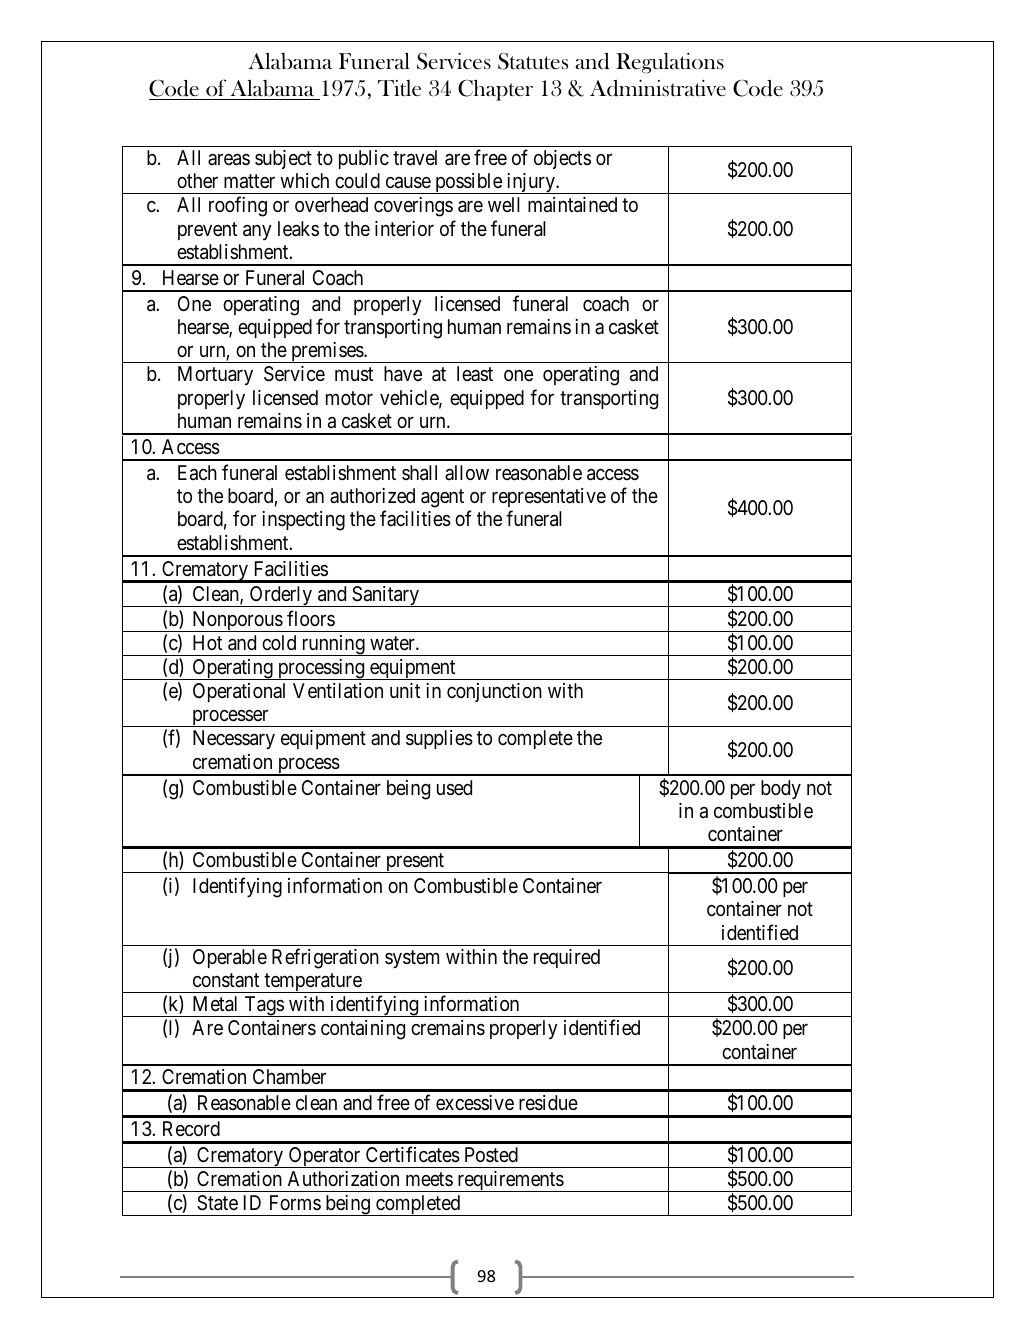  Describe the element at coordinates (495, 90) in the screenshot. I see `Chapter` at that location.
